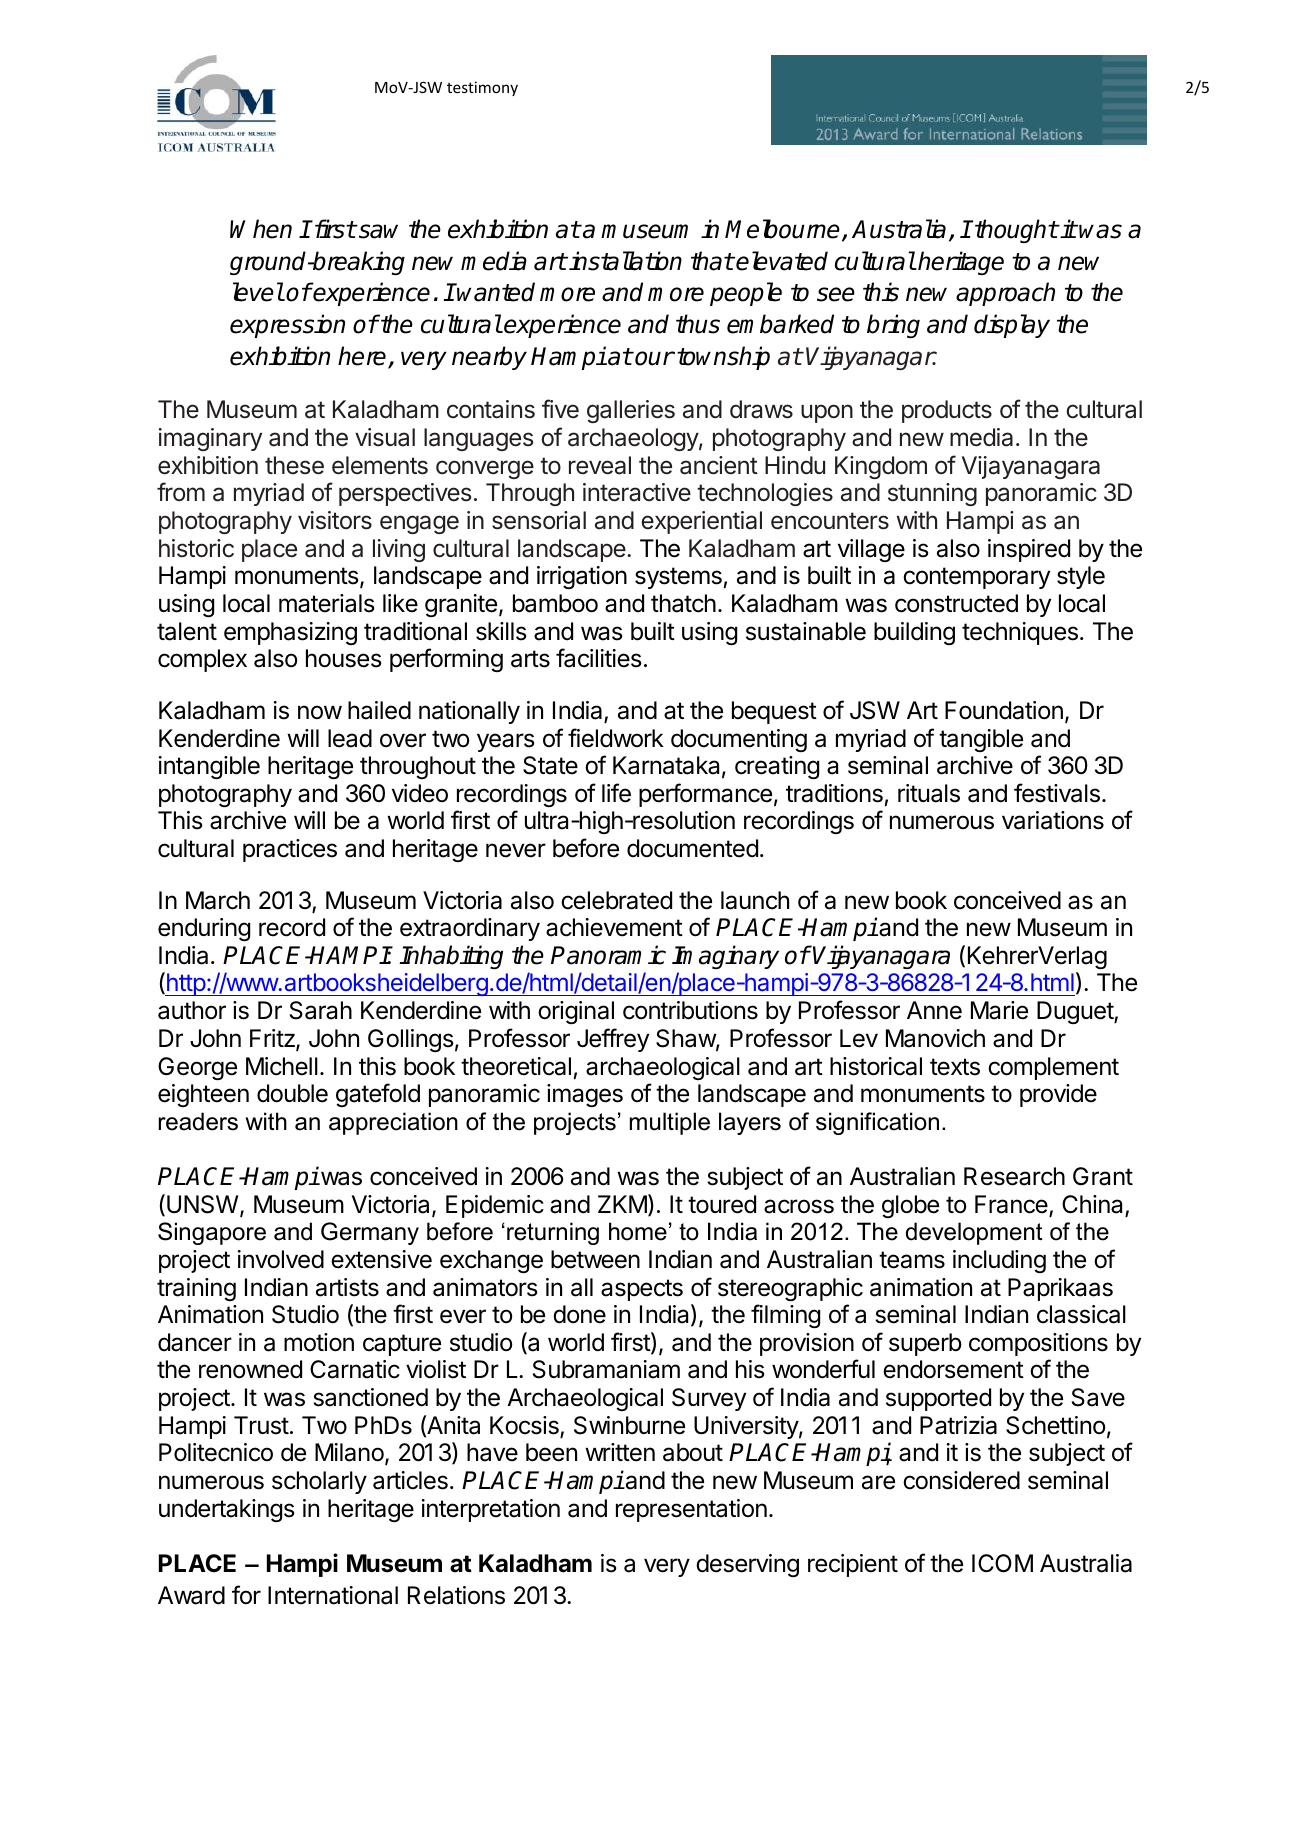 Image resolution: width=1300 pixels, height=1839 pixels. I want to click on aspects, so click(642, 1290).
